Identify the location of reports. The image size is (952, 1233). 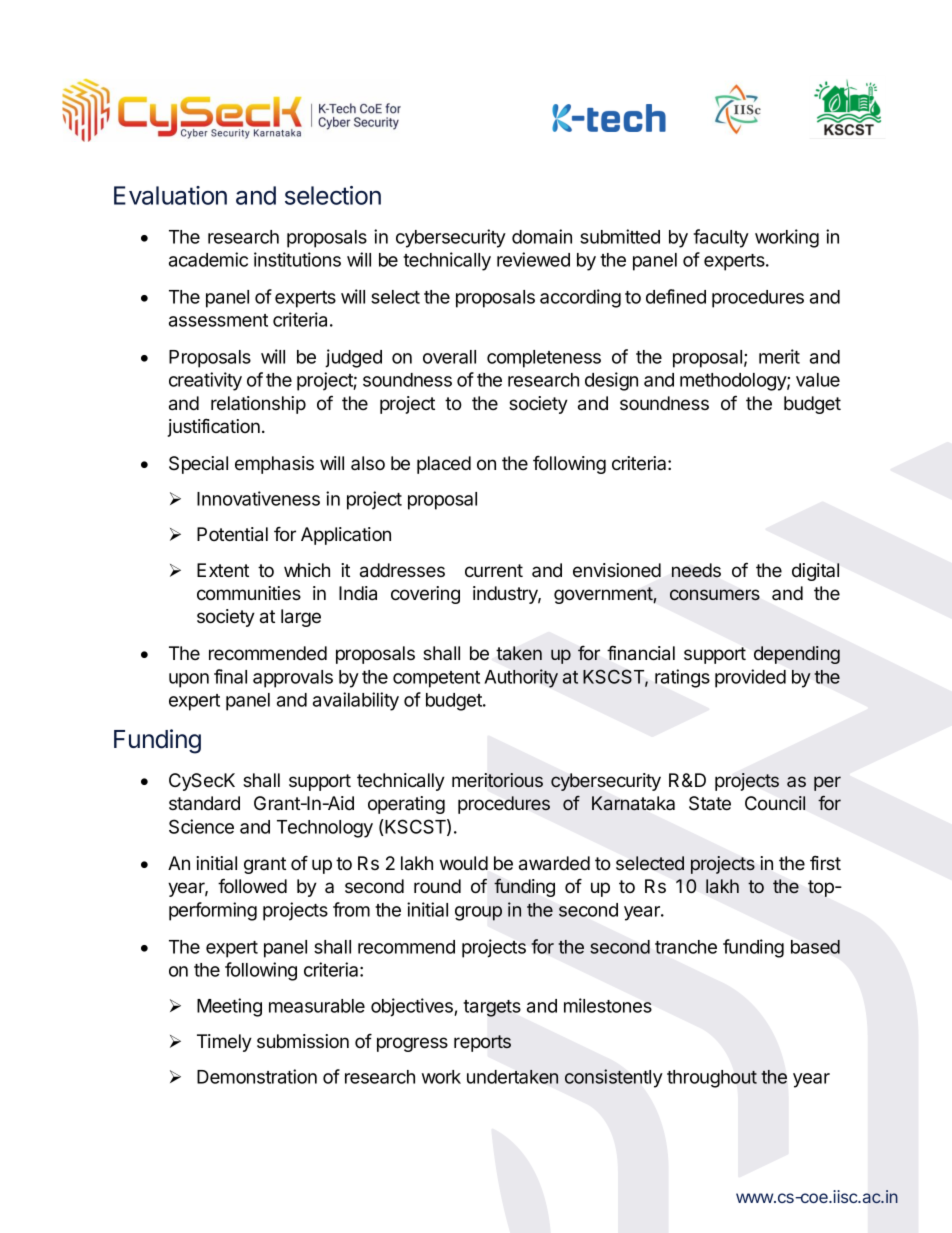
(482, 1043).
